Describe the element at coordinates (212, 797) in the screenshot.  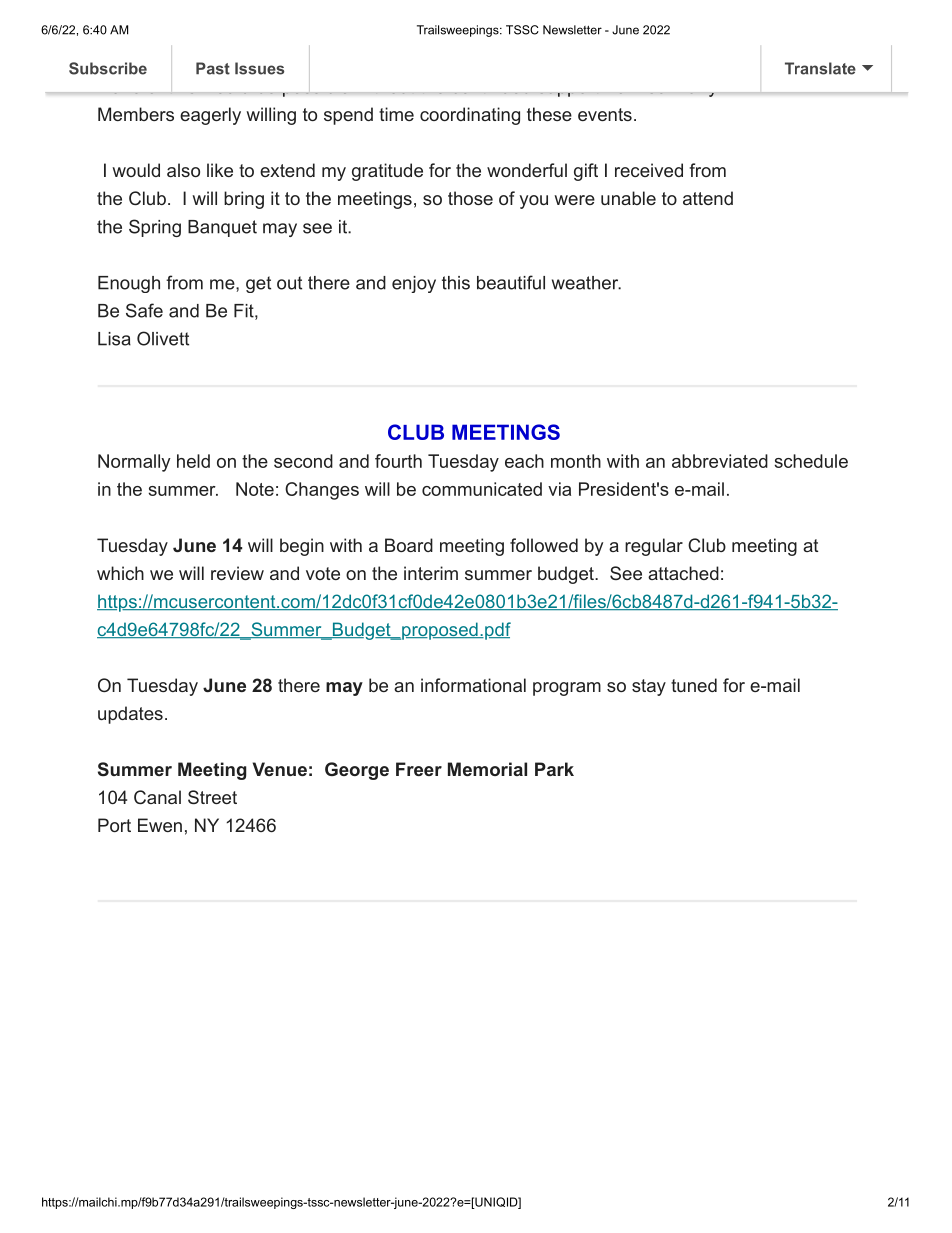
I see `Street` at that location.
